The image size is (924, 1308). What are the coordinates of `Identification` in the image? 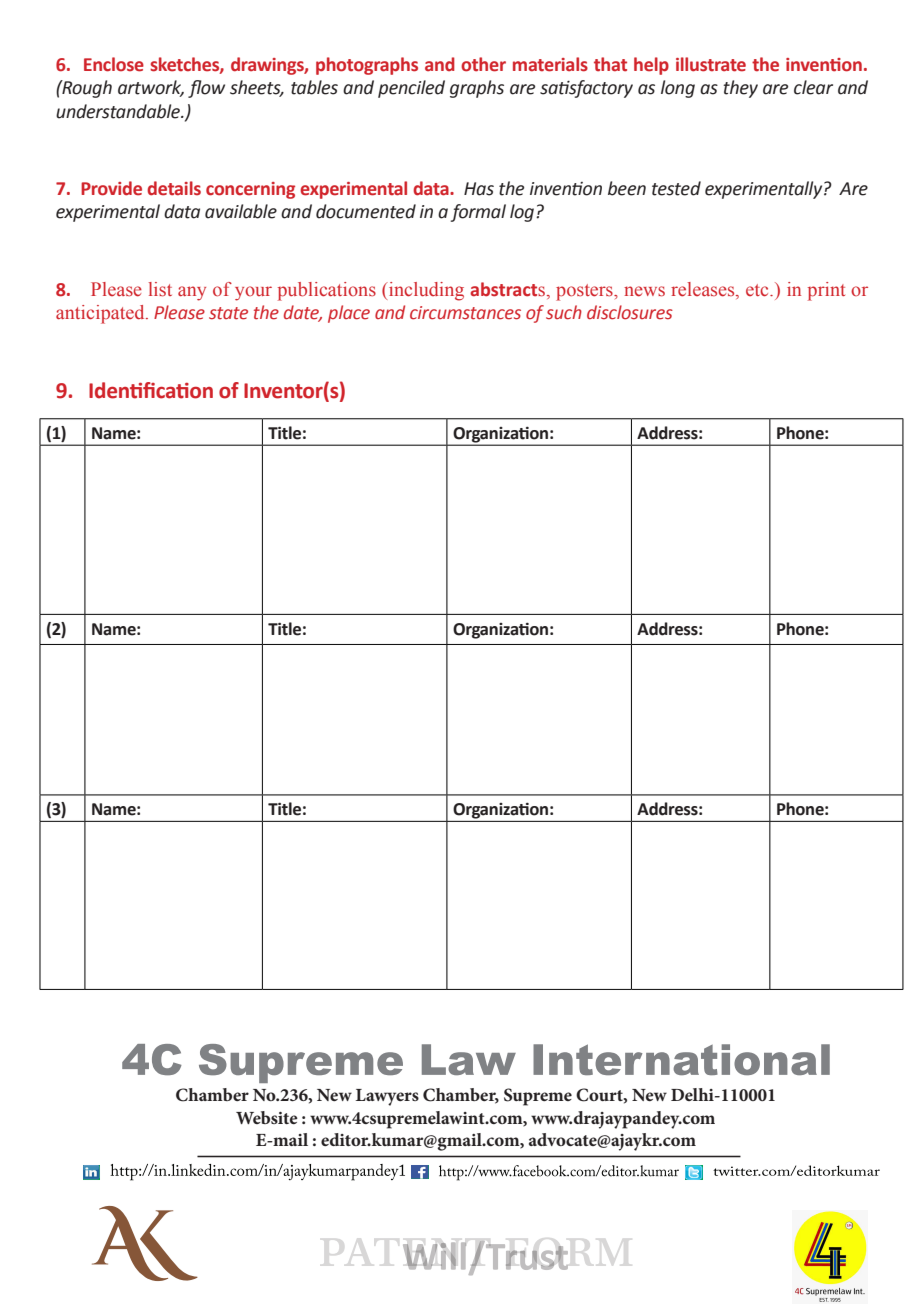 It's located at (151, 390).
